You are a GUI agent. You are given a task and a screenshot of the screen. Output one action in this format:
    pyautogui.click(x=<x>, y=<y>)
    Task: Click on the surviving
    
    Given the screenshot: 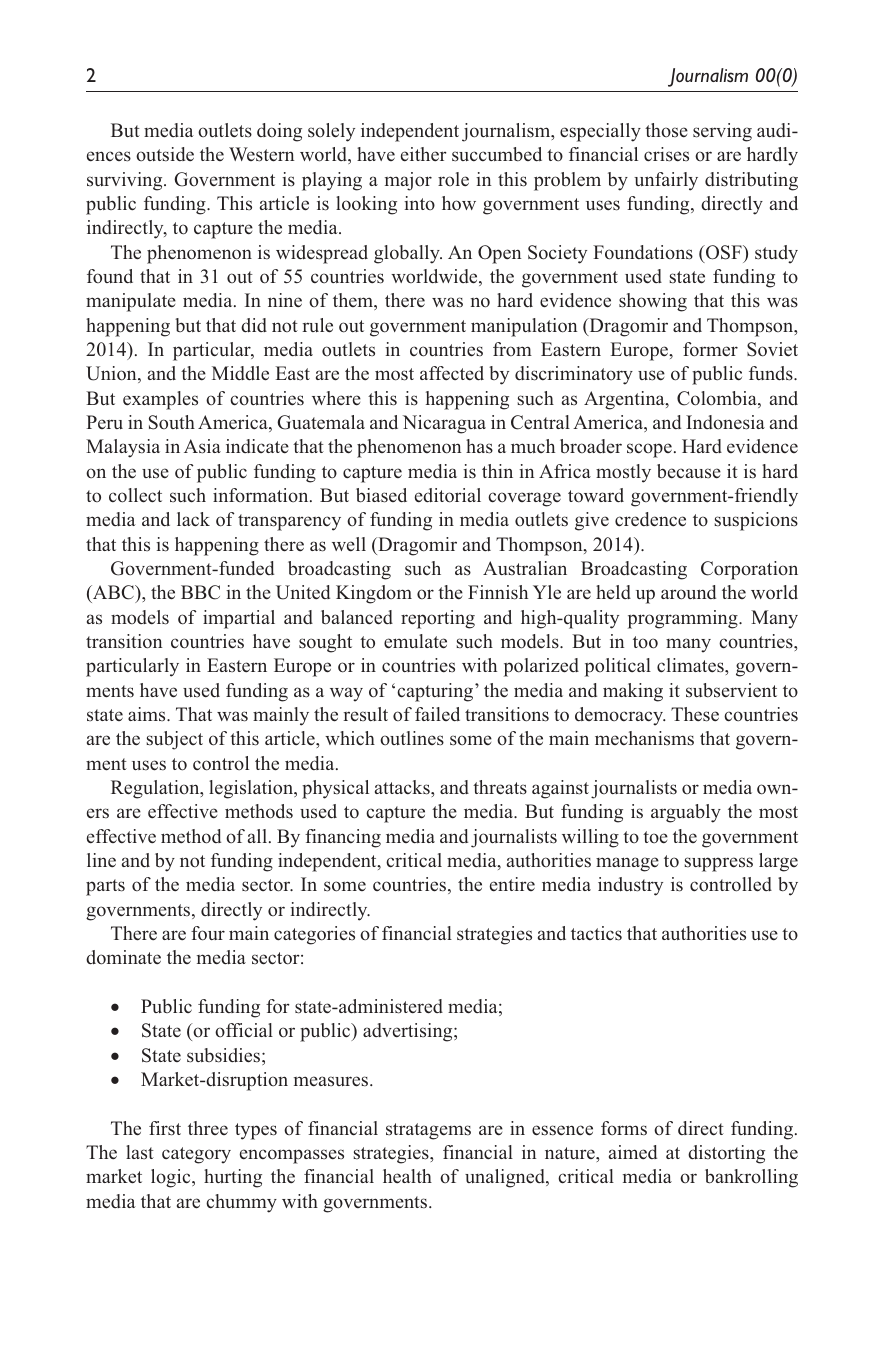 What is the action you would take?
    pyautogui.click(x=126, y=181)
